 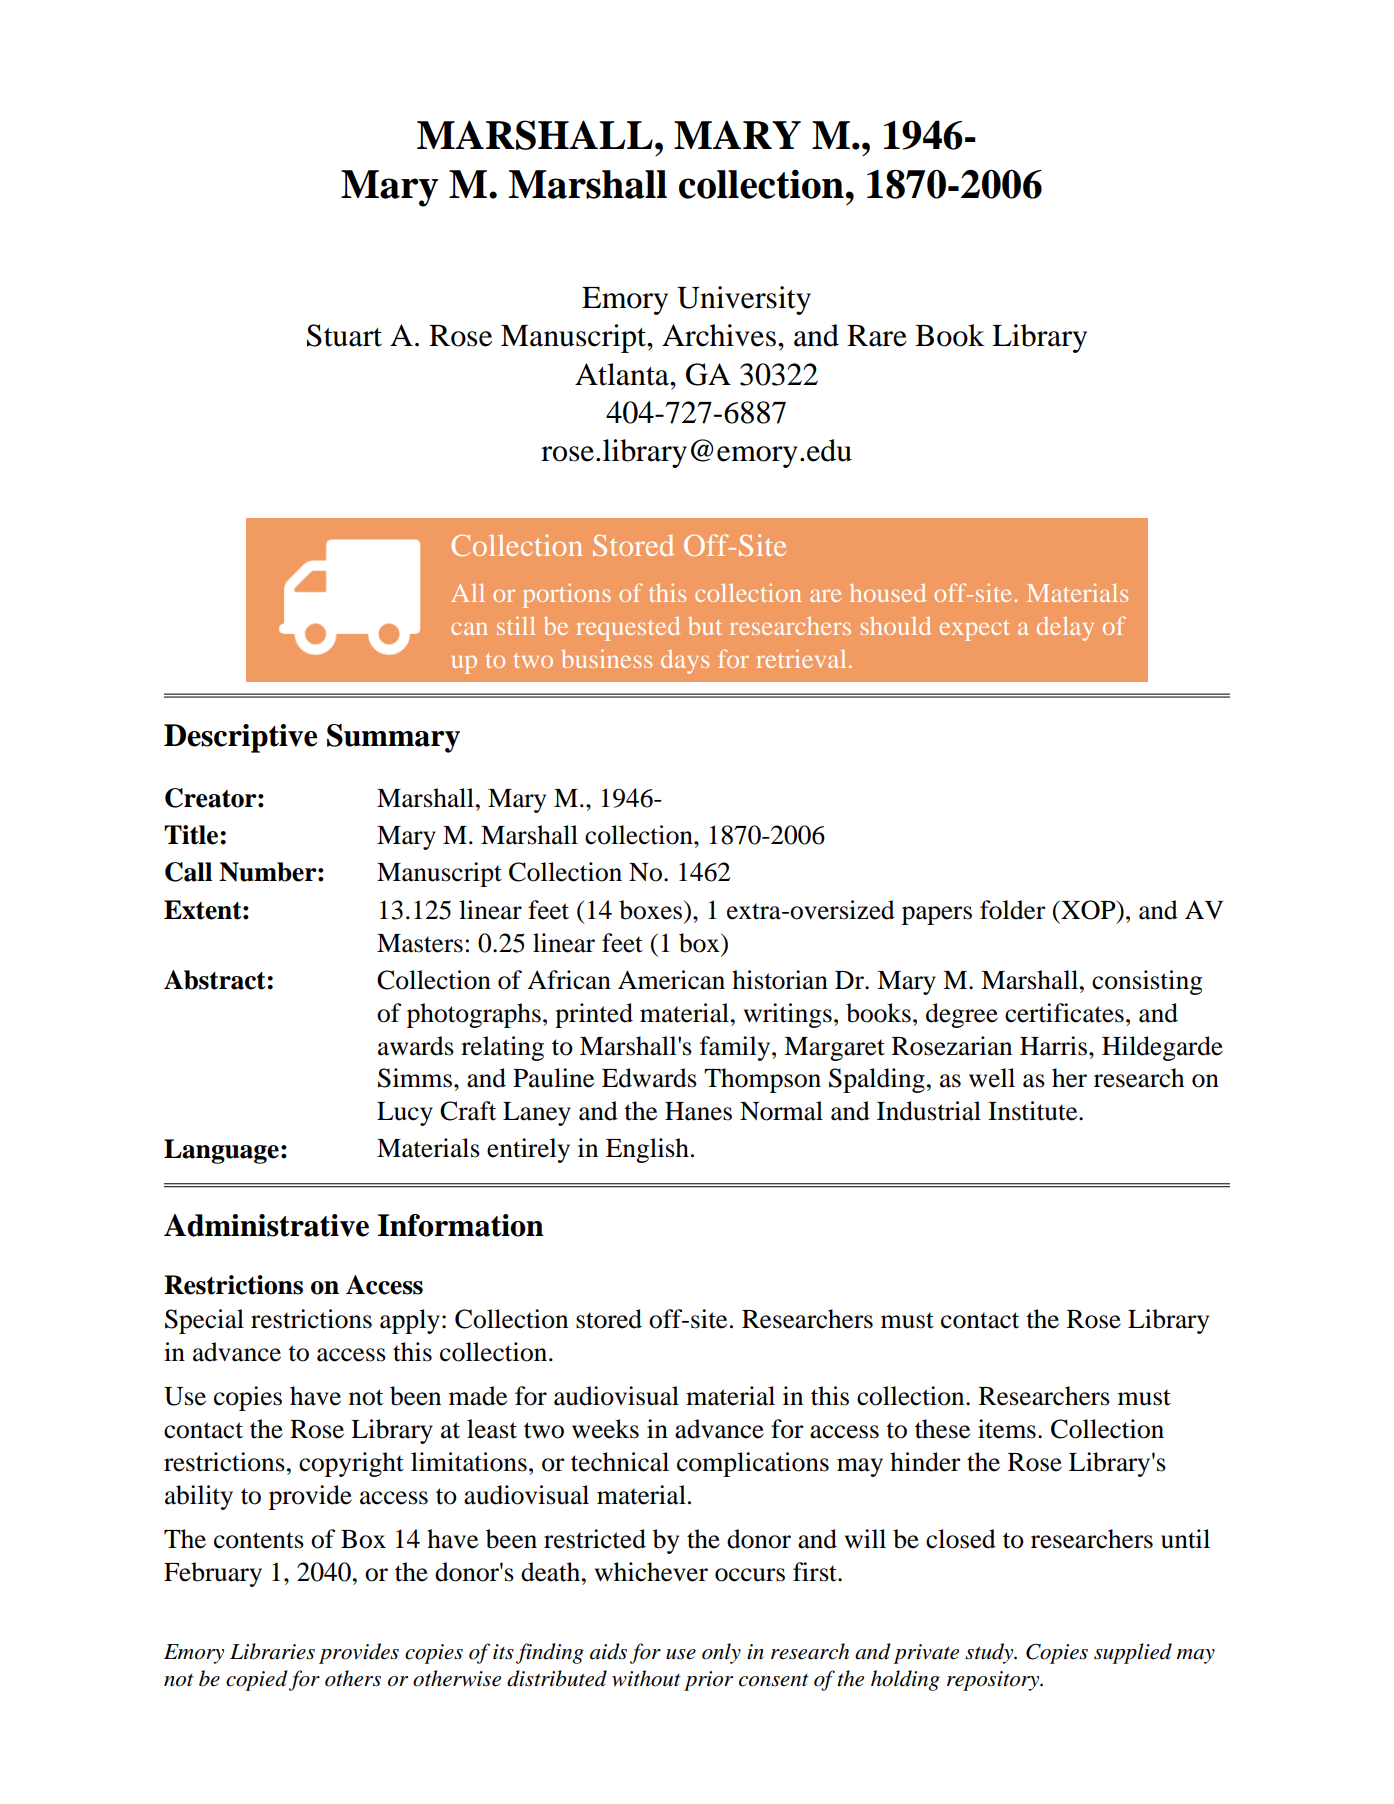 I want to click on Archives, so click(x=719, y=335).
